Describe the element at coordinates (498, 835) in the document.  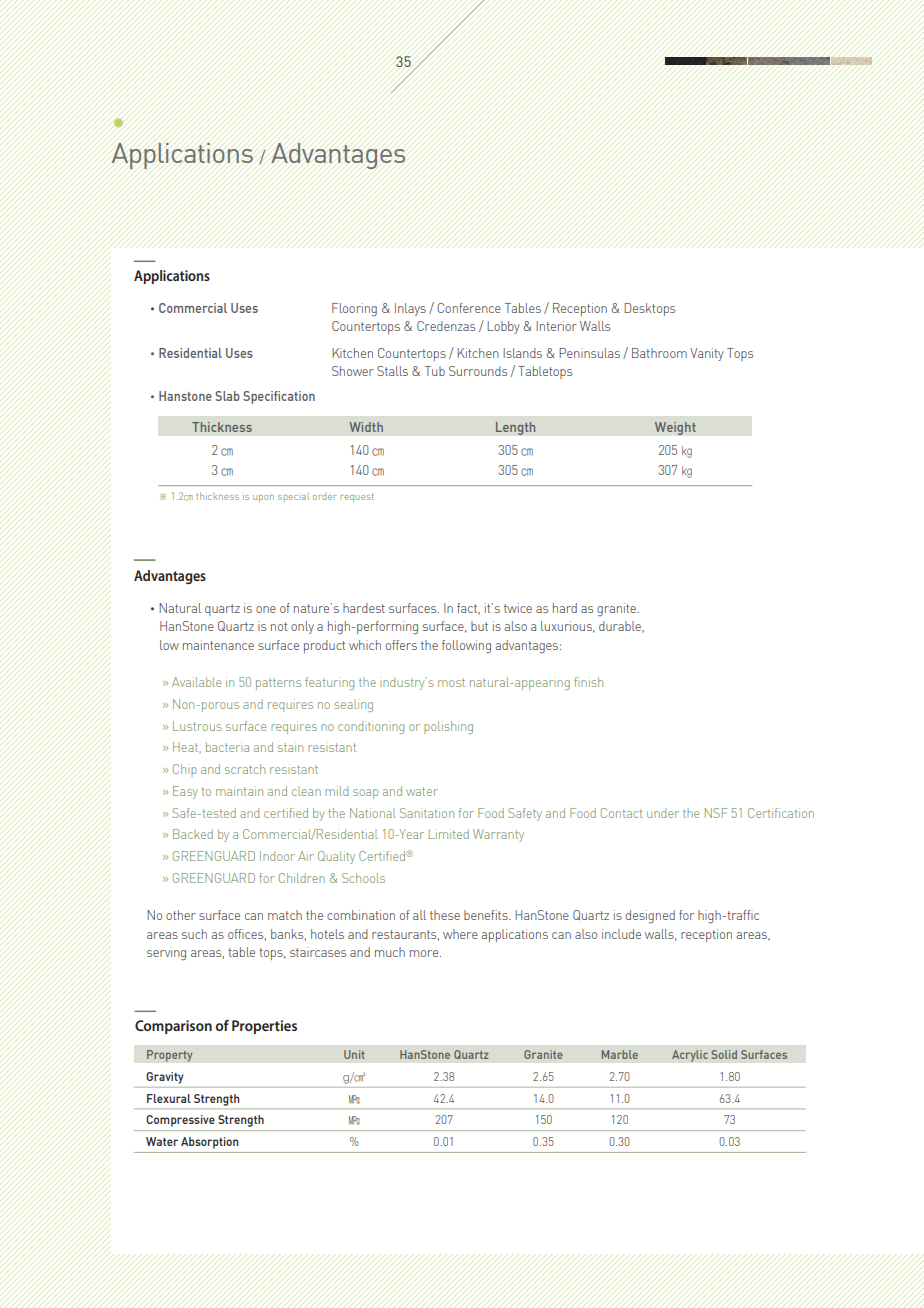
I see `Warranty` at that location.
